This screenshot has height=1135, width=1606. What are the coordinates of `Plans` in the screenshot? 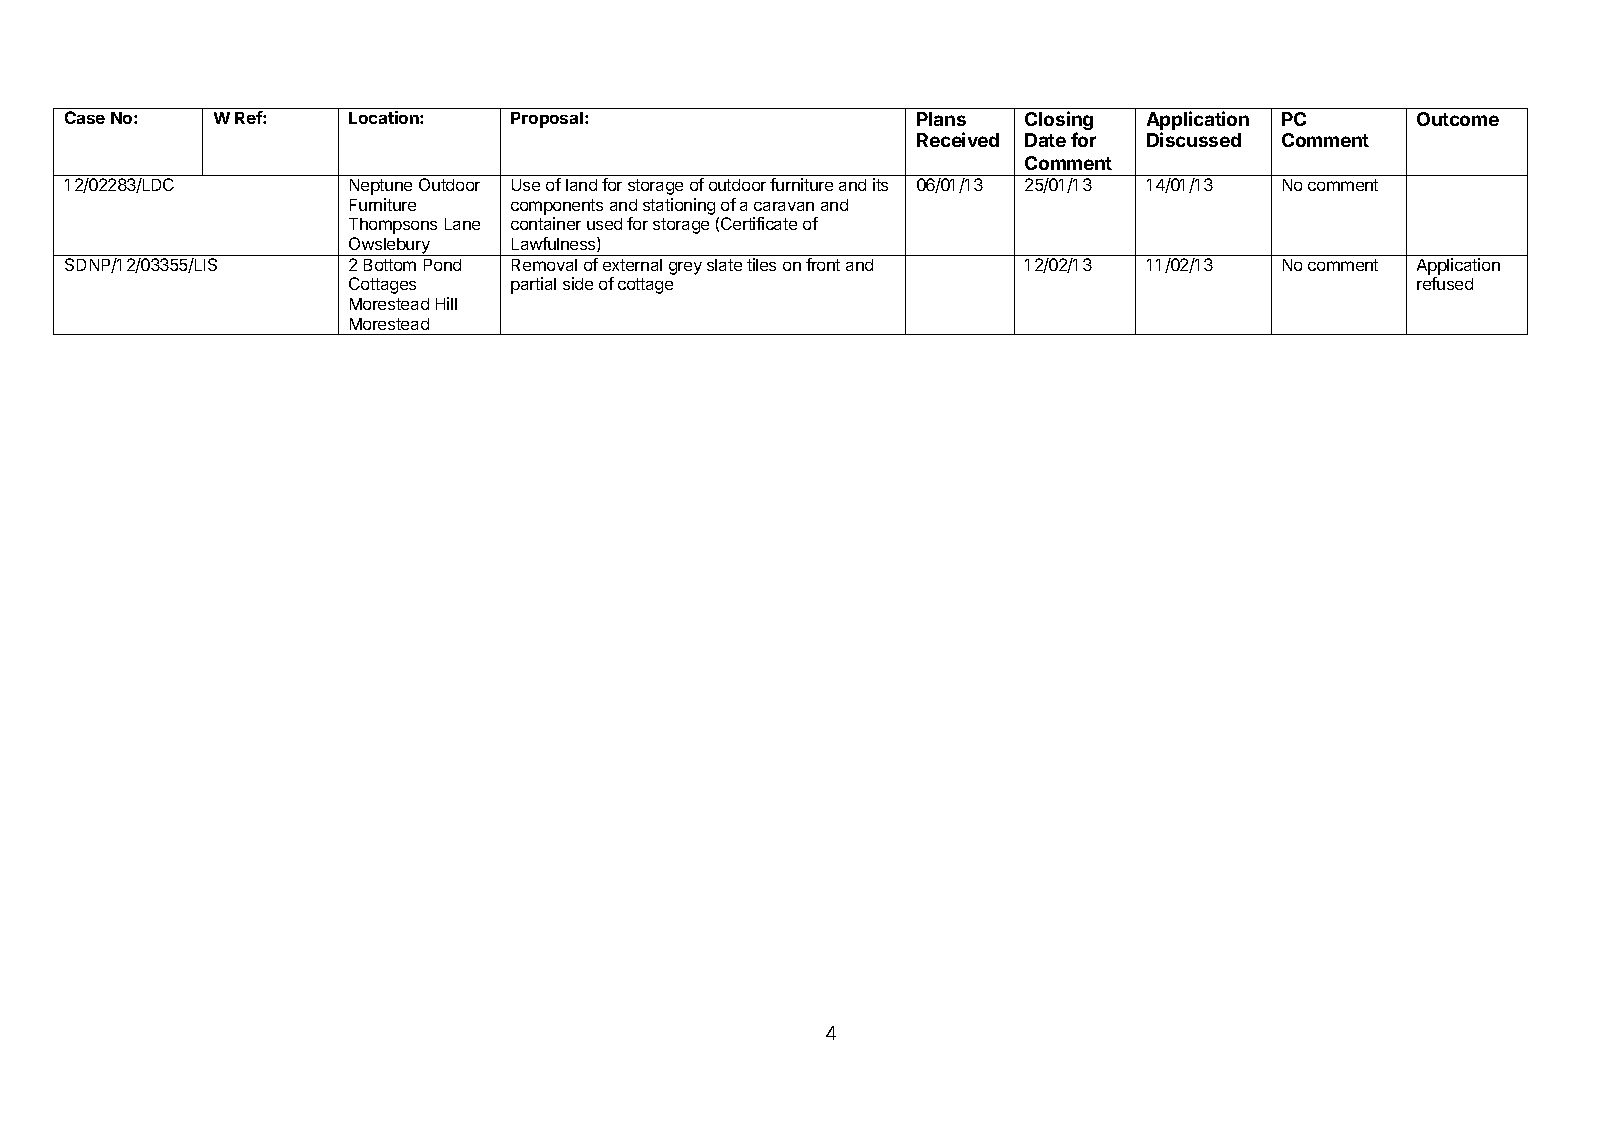 It's located at (941, 119).
